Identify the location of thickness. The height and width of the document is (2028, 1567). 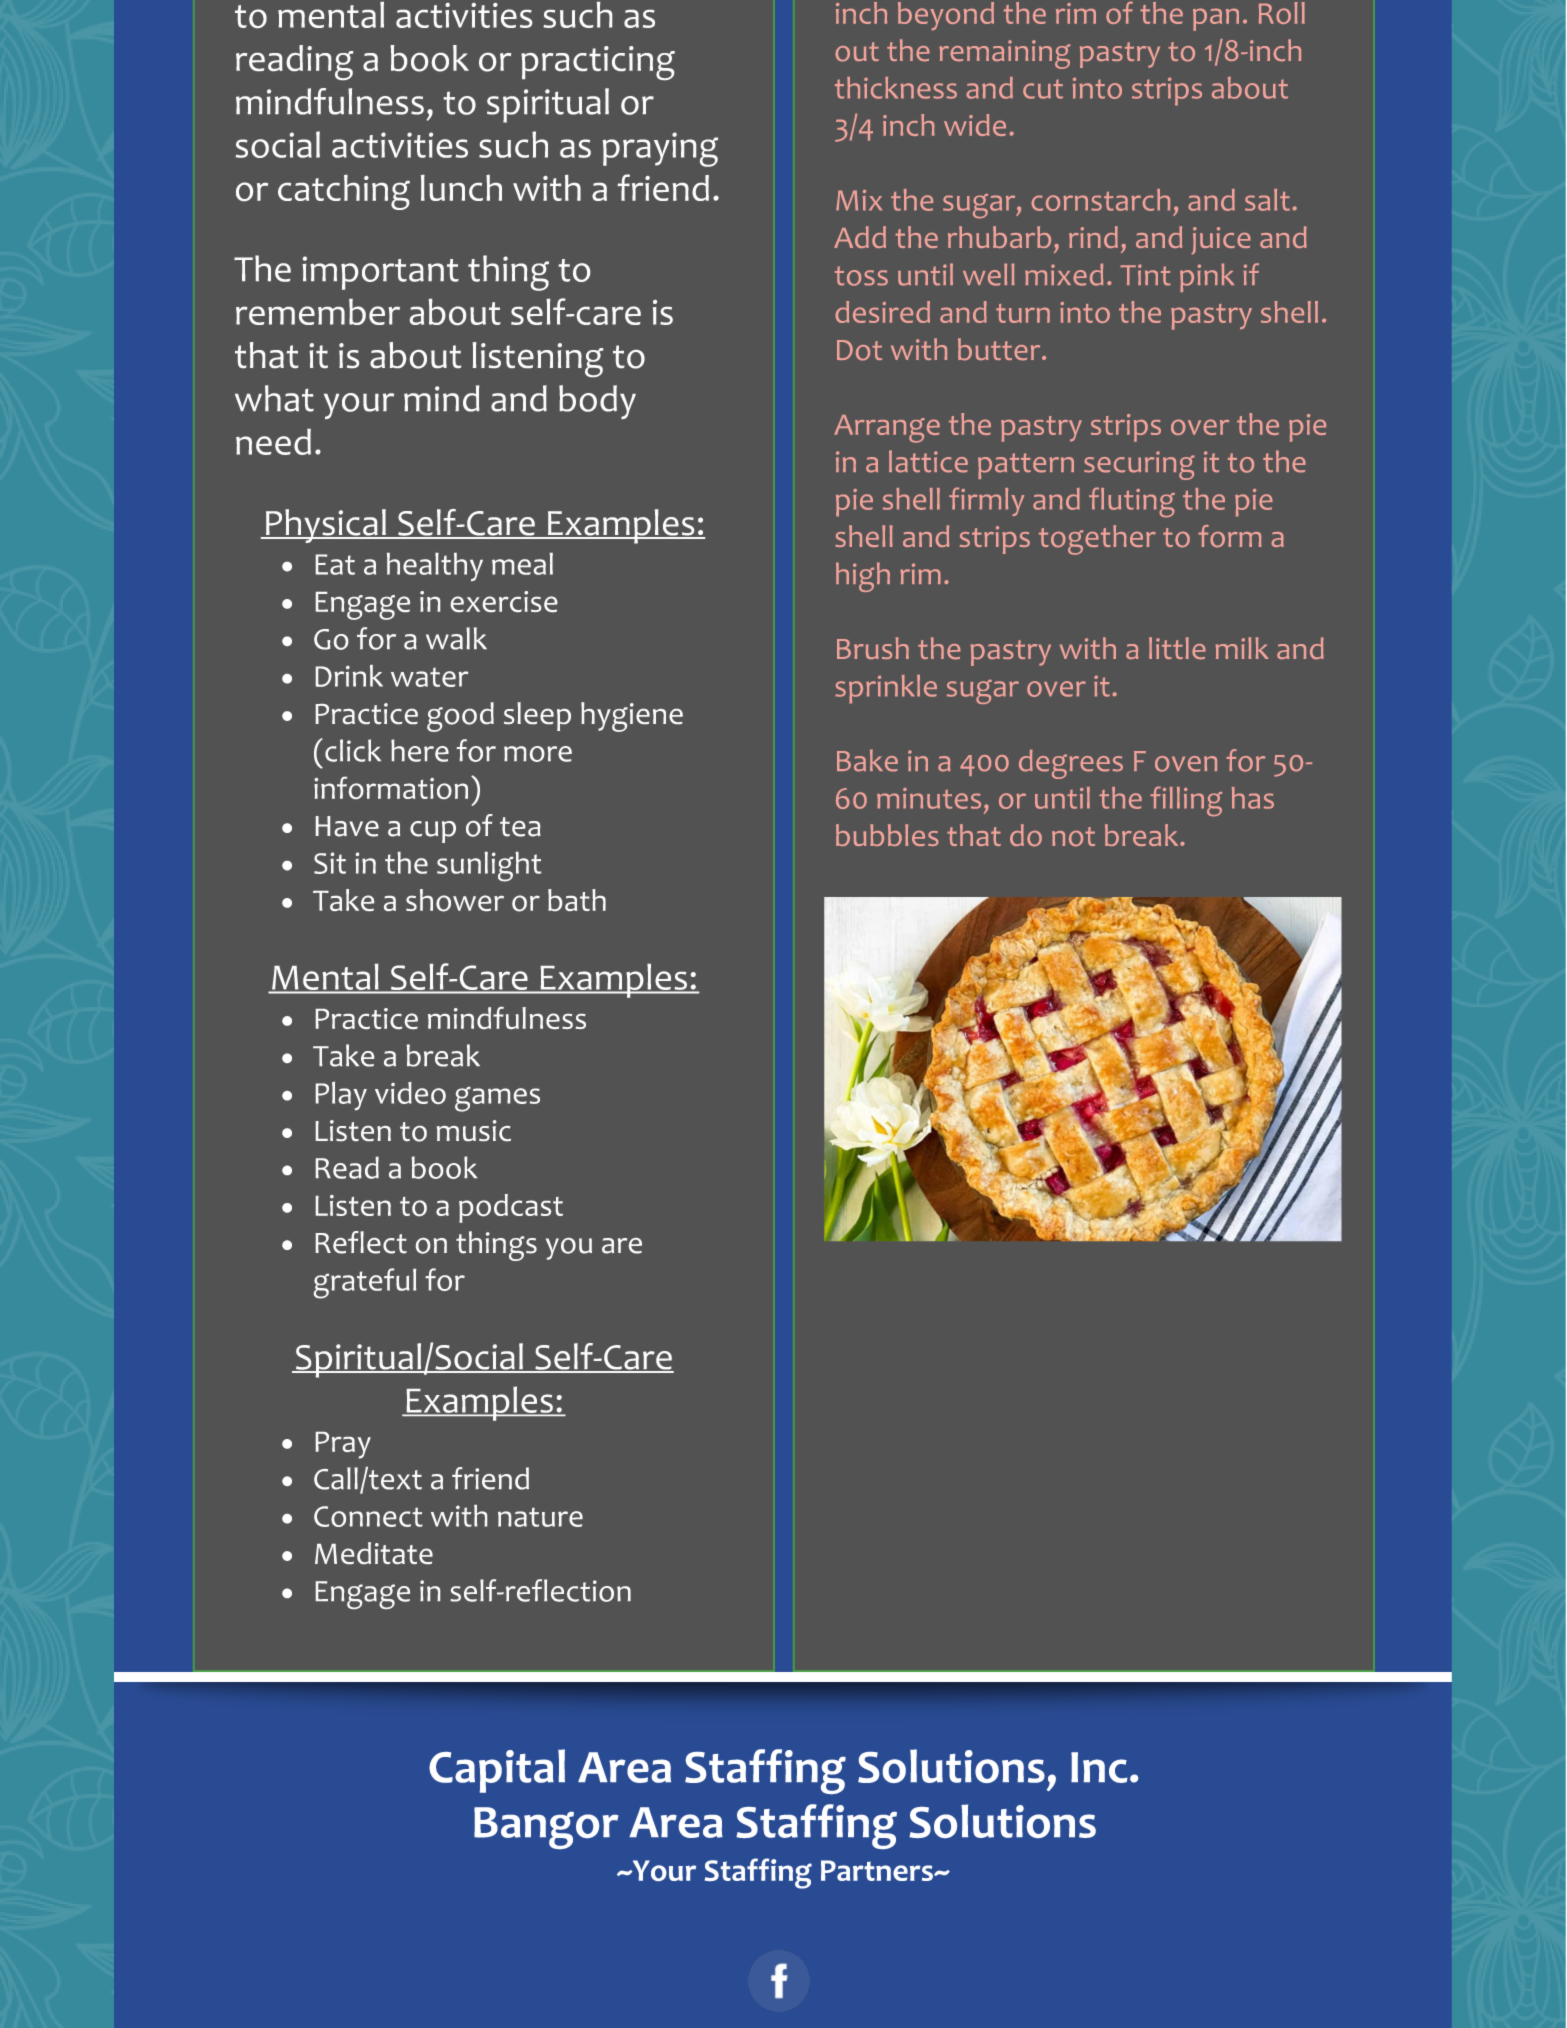
(896, 88).
